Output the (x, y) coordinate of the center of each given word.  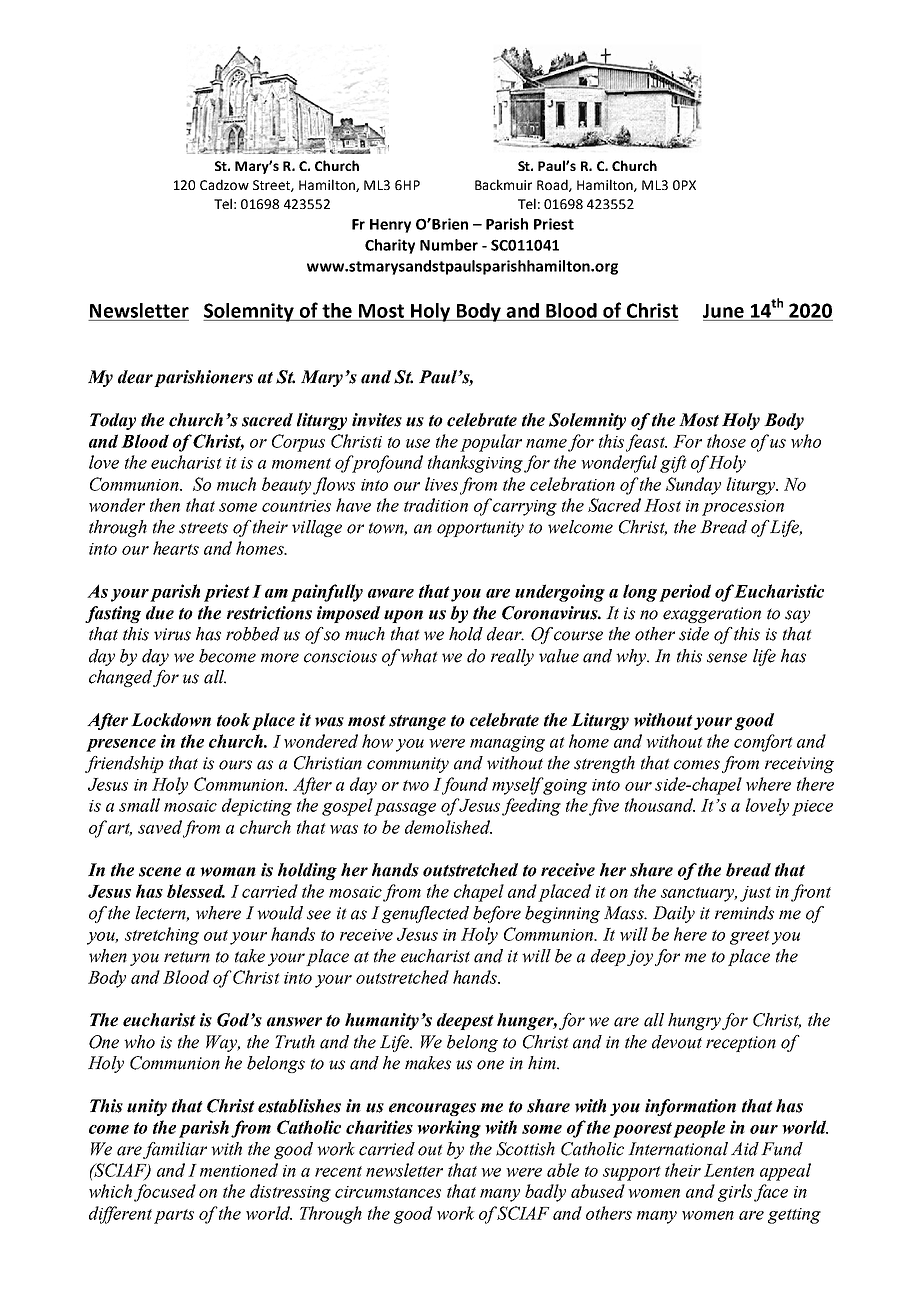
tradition (436, 505)
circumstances (388, 1192)
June (723, 311)
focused (165, 1193)
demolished (448, 827)
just (755, 894)
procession (743, 508)
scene (160, 872)
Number (449, 245)
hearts (176, 548)
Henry (390, 226)
